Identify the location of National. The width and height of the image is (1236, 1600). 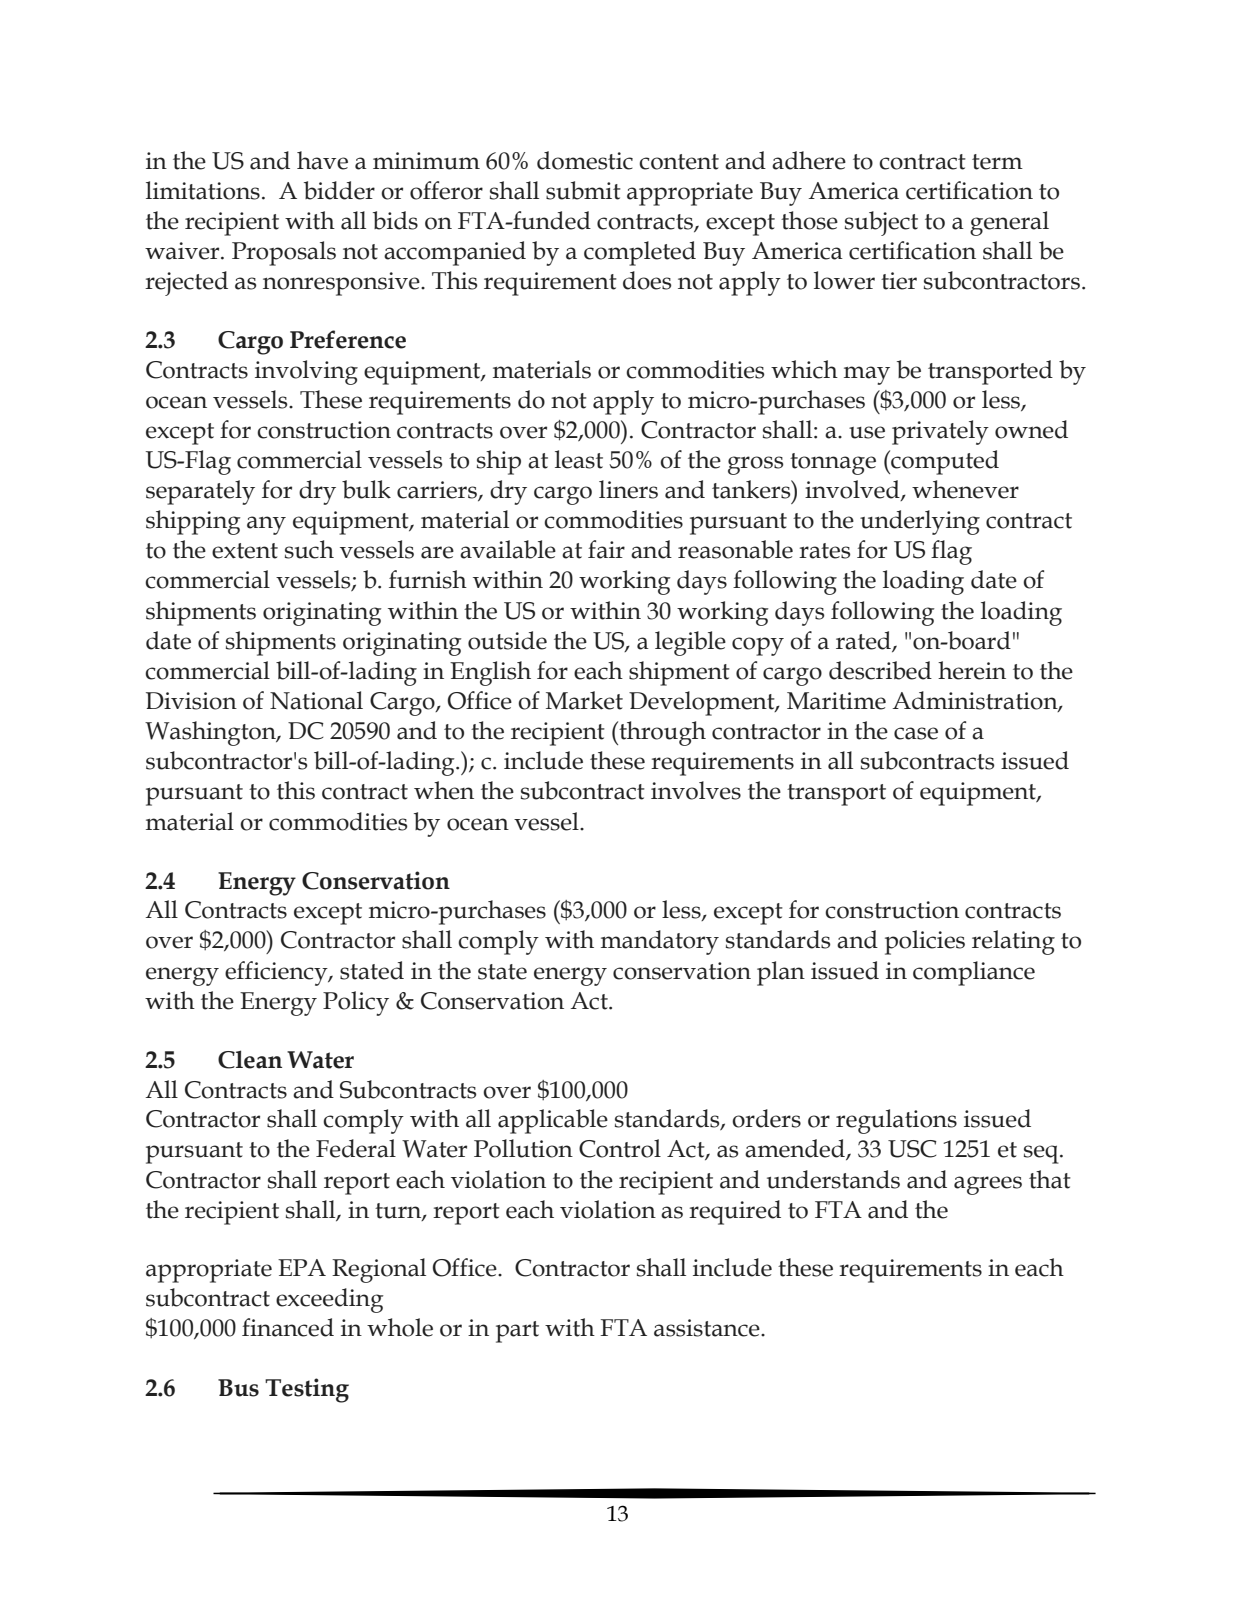
(316, 700).
